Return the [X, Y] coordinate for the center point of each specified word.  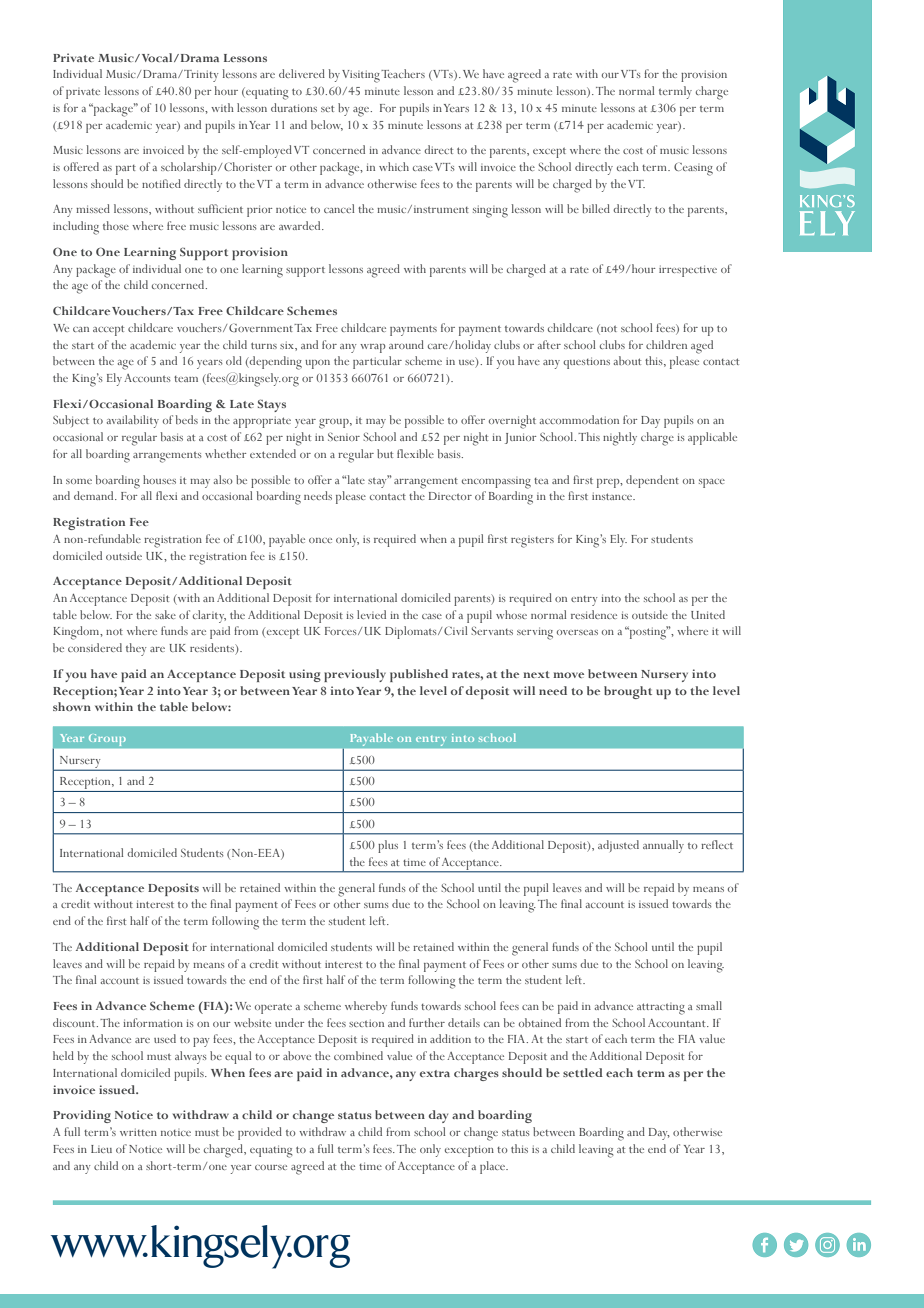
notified [161, 183]
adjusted [618, 846]
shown [72, 706]
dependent [652, 481]
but [385, 453]
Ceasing [693, 169]
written [138, 1132]
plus [388, 846]
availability [133, 421]
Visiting [361, 76]
